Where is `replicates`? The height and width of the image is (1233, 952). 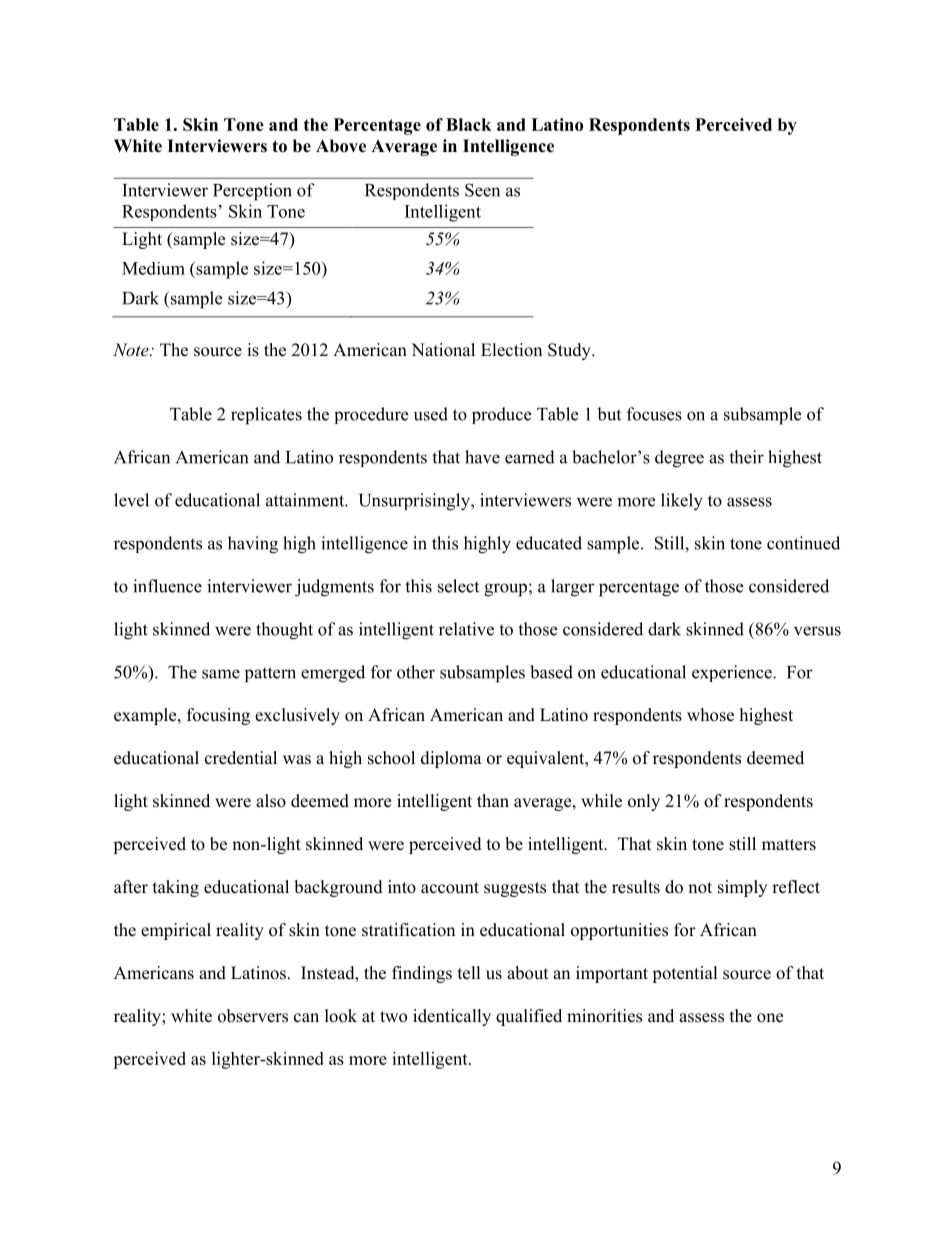
replicates is located at coordinates (266, 416).
